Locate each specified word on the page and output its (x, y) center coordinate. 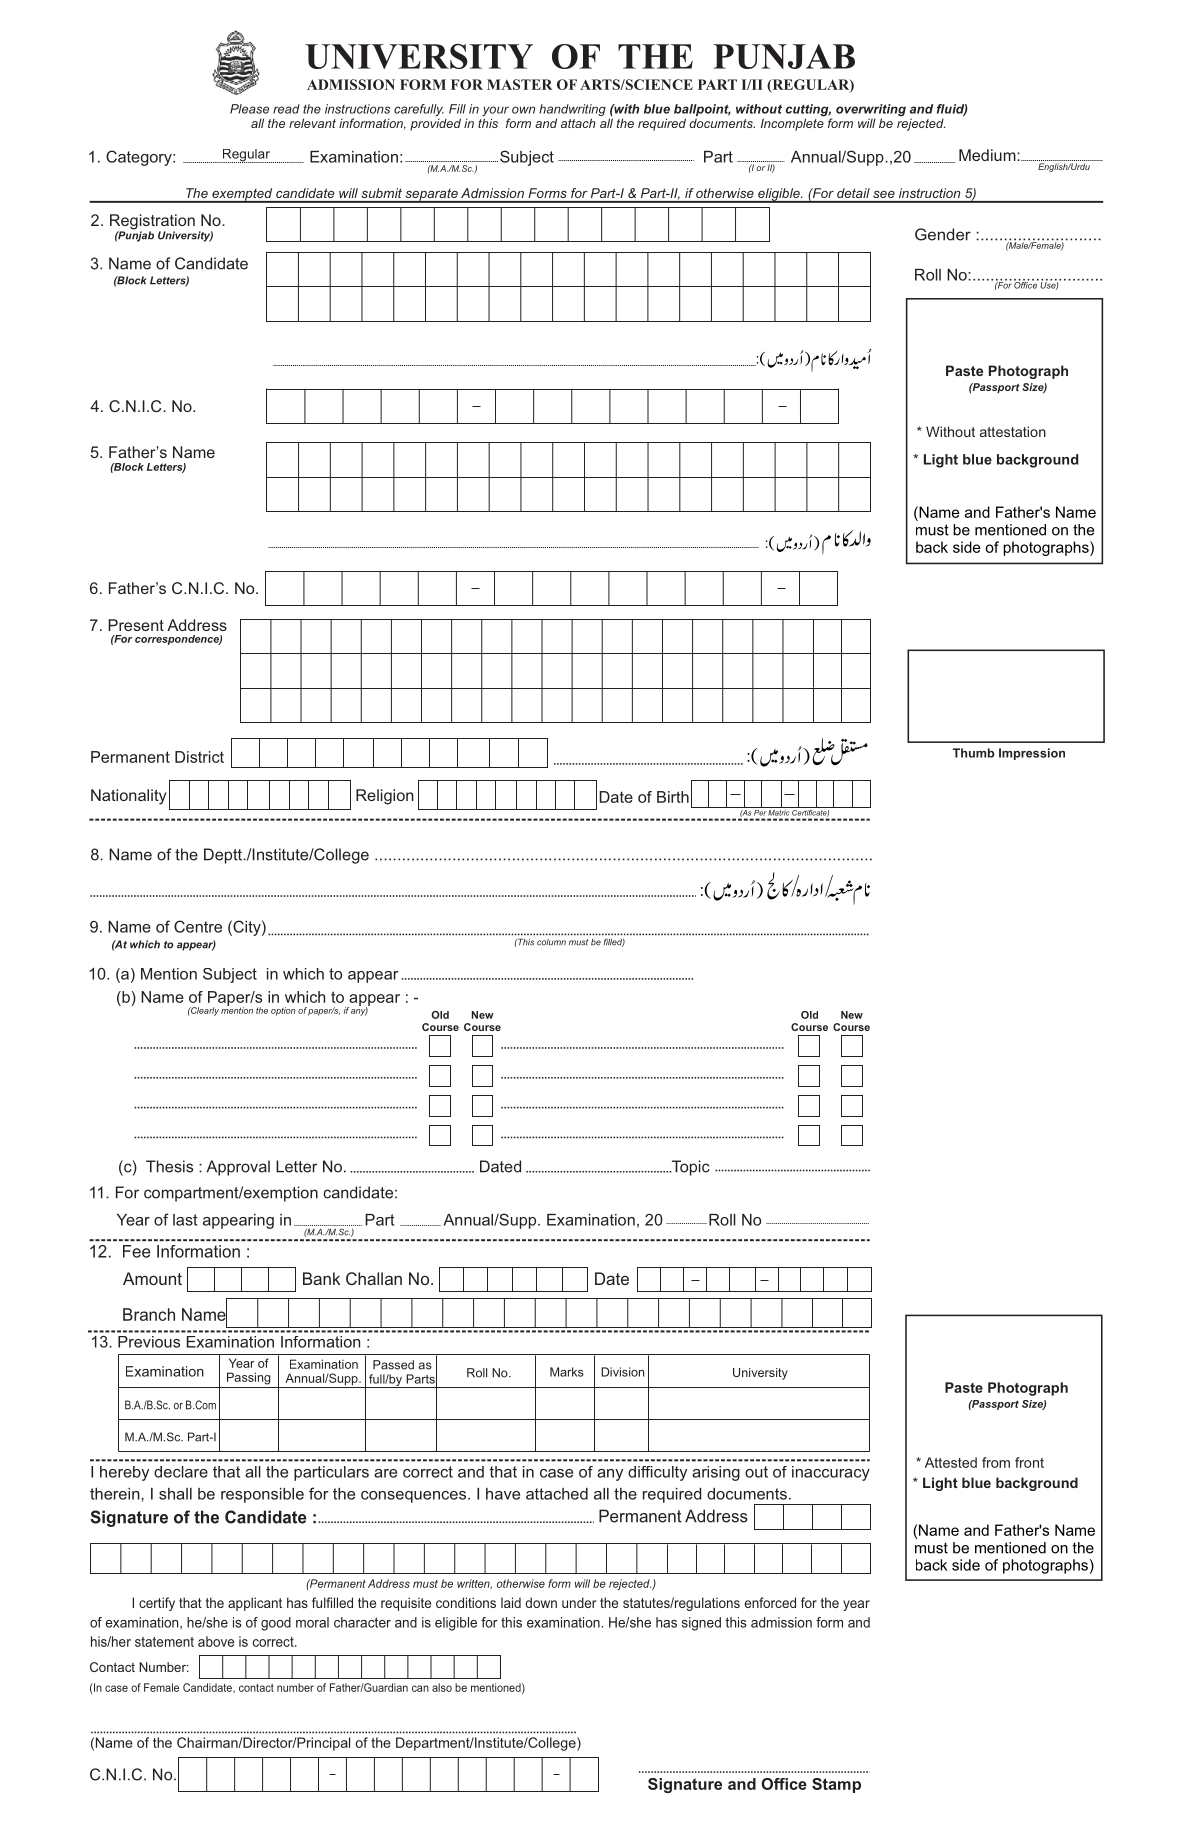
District (199, 757)
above (216, 1641)
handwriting (572, 111)
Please (249, 109)
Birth (673, 797)
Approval (238, 1168)
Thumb (973, 753)
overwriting (871, 111)
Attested (951, 1462)
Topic (689, 1168)
